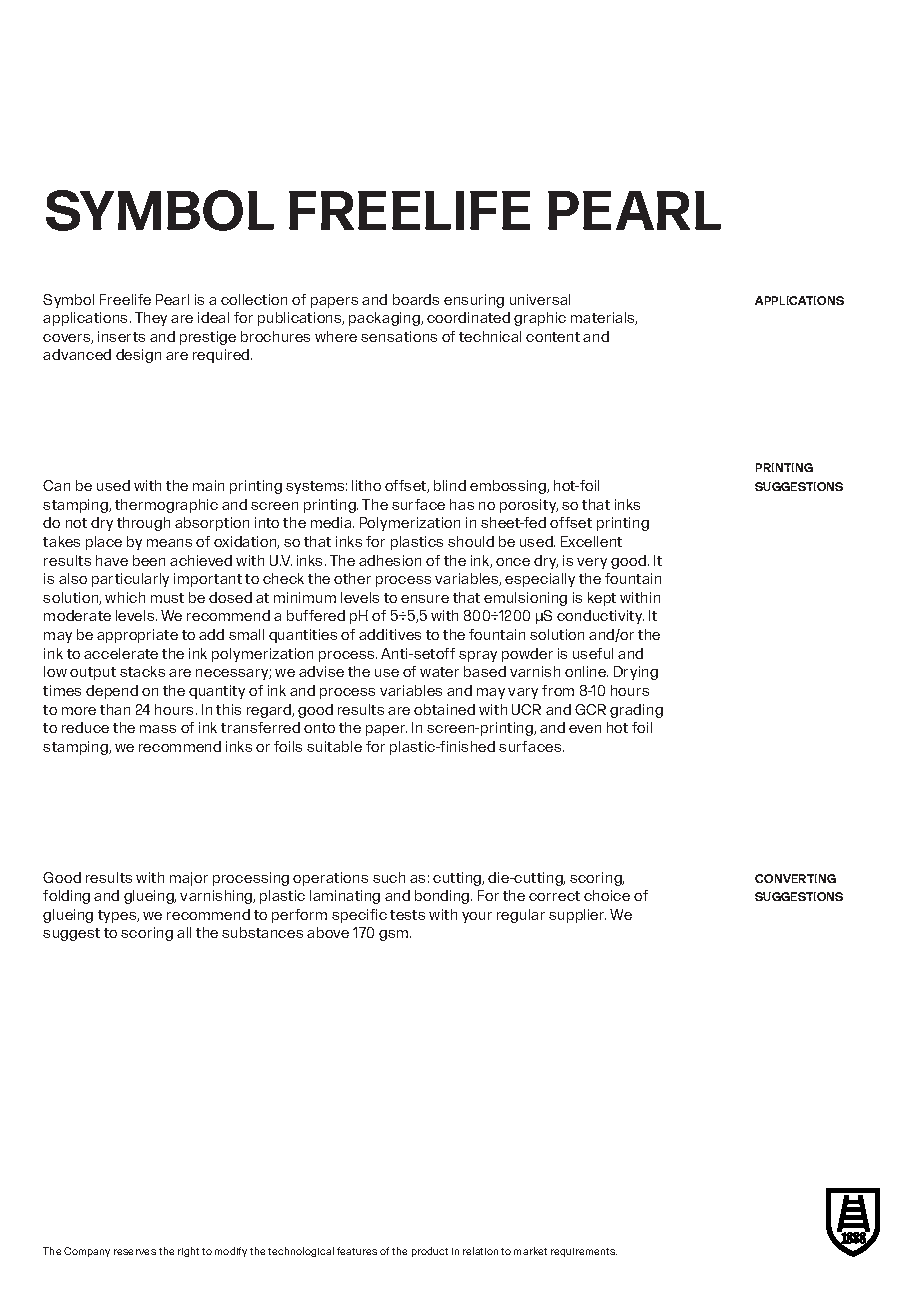 This screenshot has width=924, height=1308. I want to click on gsm, so click(395, 935).
